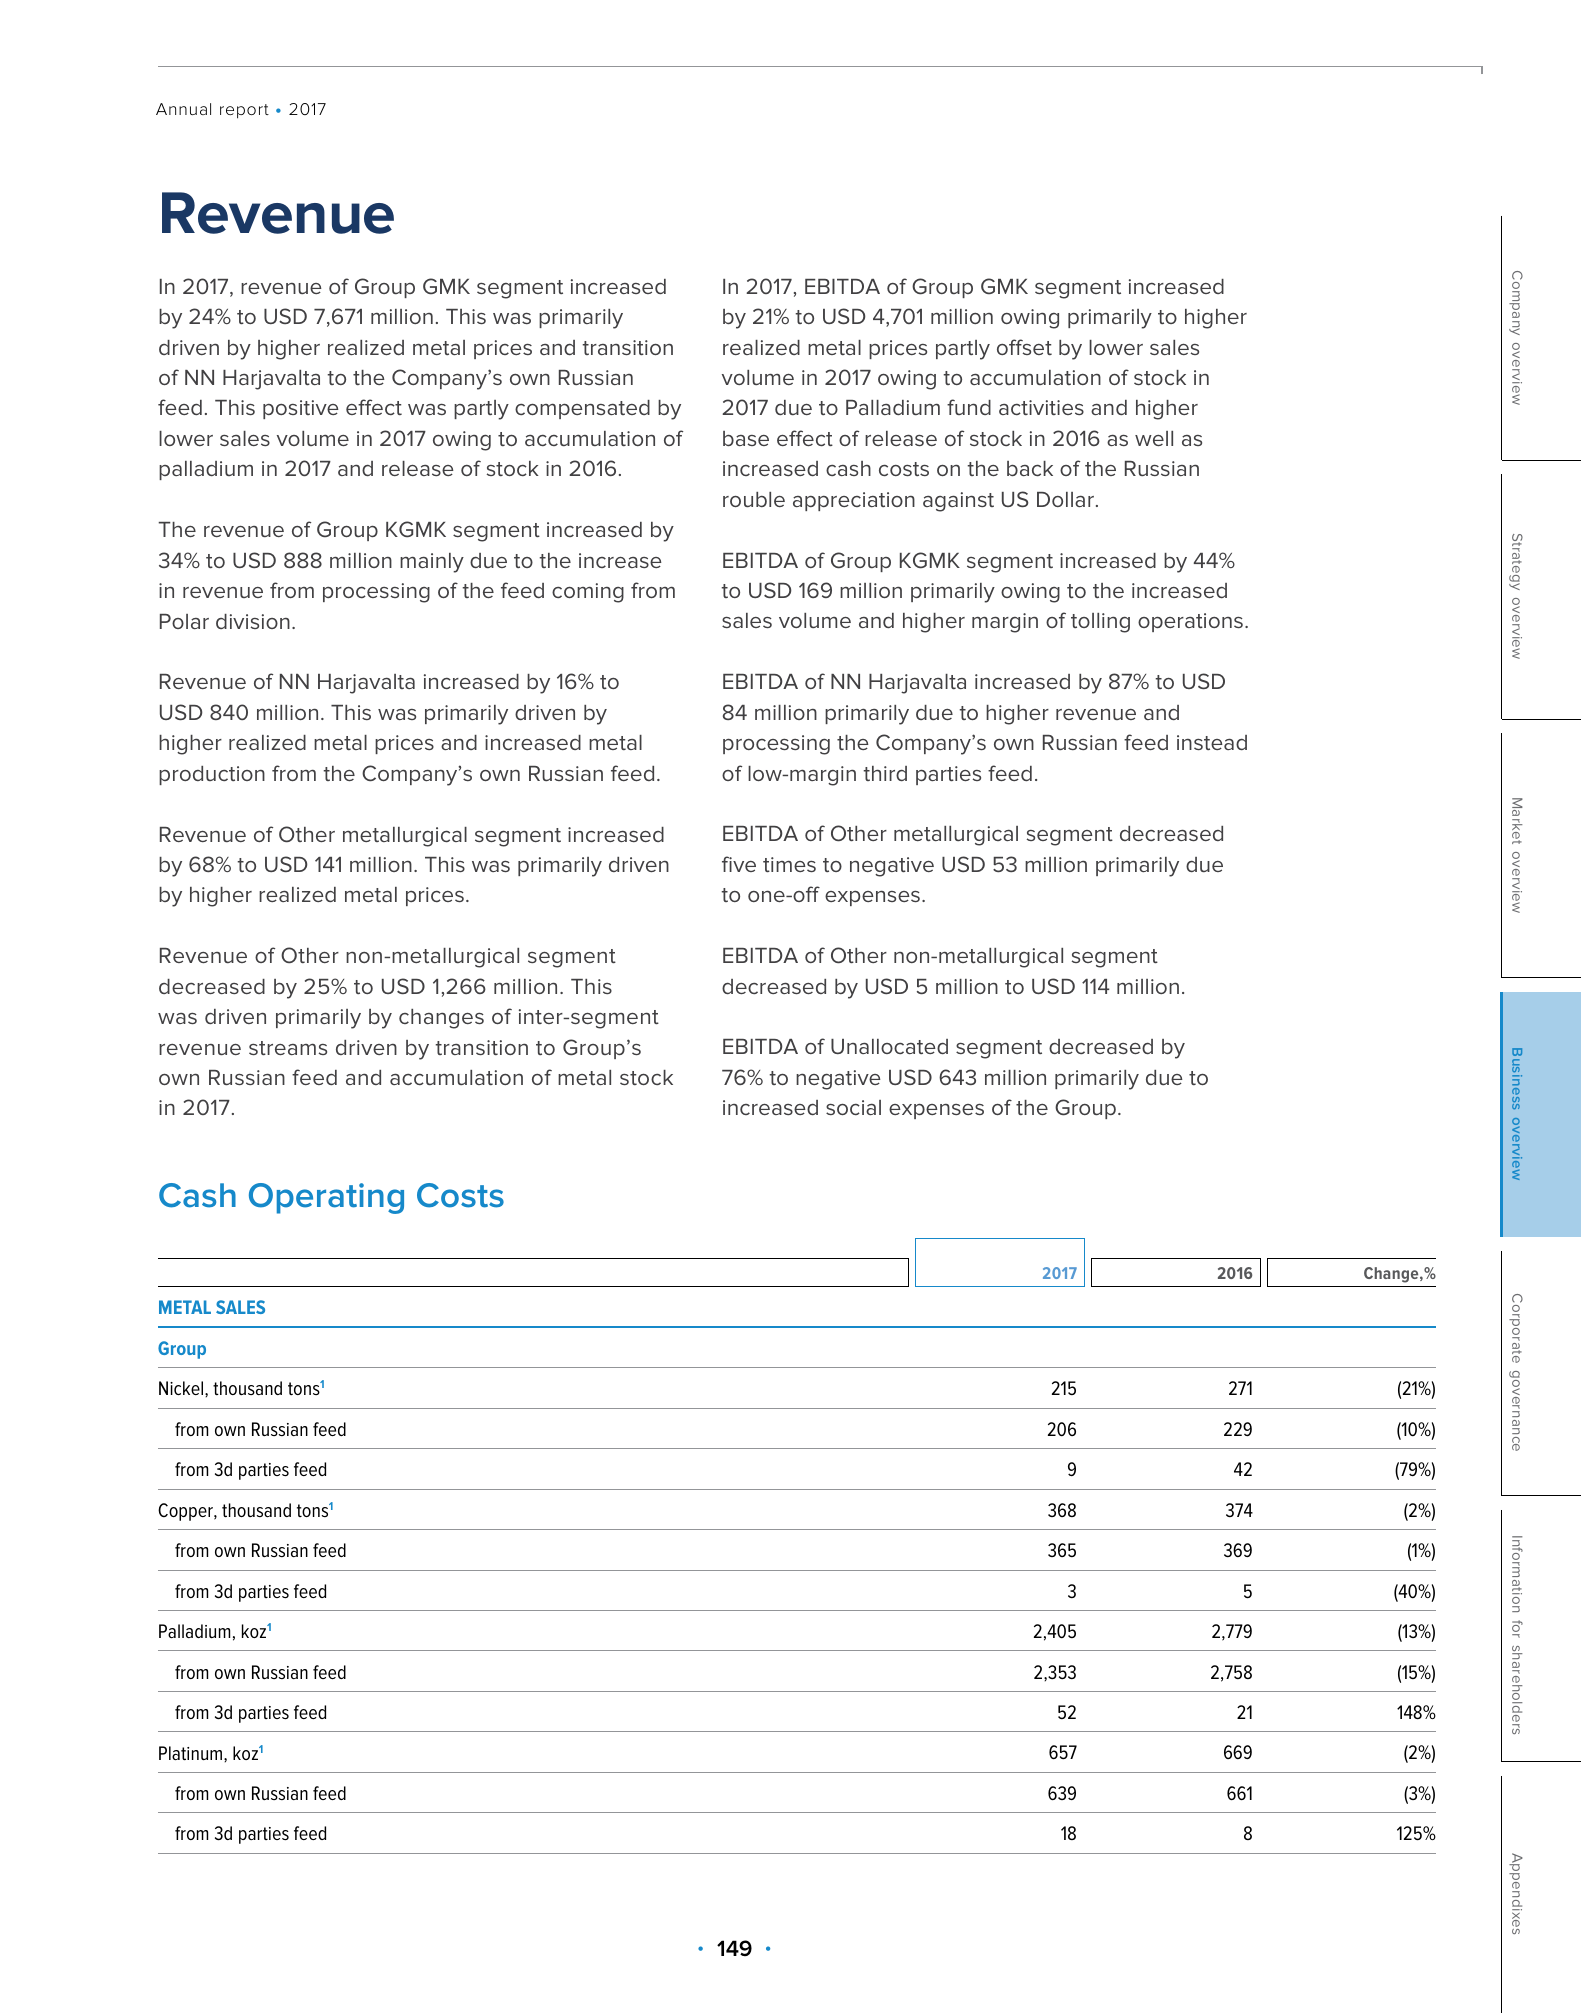 The image size is (1581, 2013). What do you see at coordinates (301, 409) in the screenshot?
I see `positive` at bounding box center [301, 409].
